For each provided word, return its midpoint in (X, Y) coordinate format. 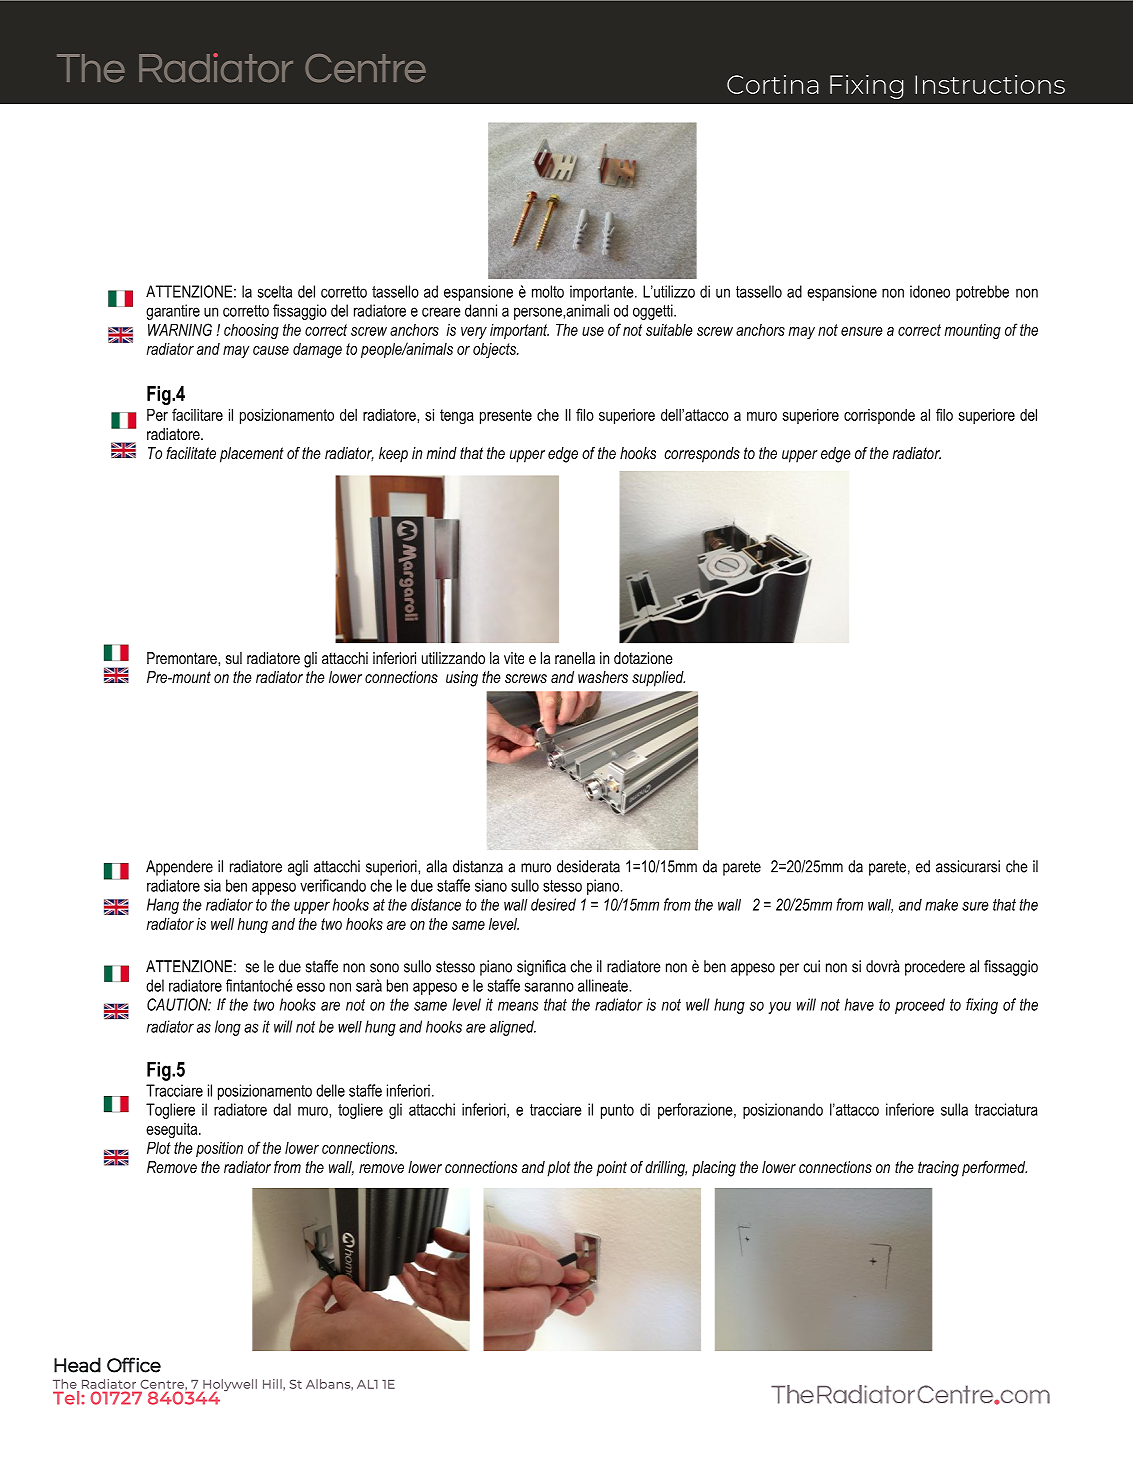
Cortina (773, 84)
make (941, 905)
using (462, 679)
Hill (273, 1384)
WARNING (180, 329)
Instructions (990, 84)
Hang (163, 906)
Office (134, 1365)
